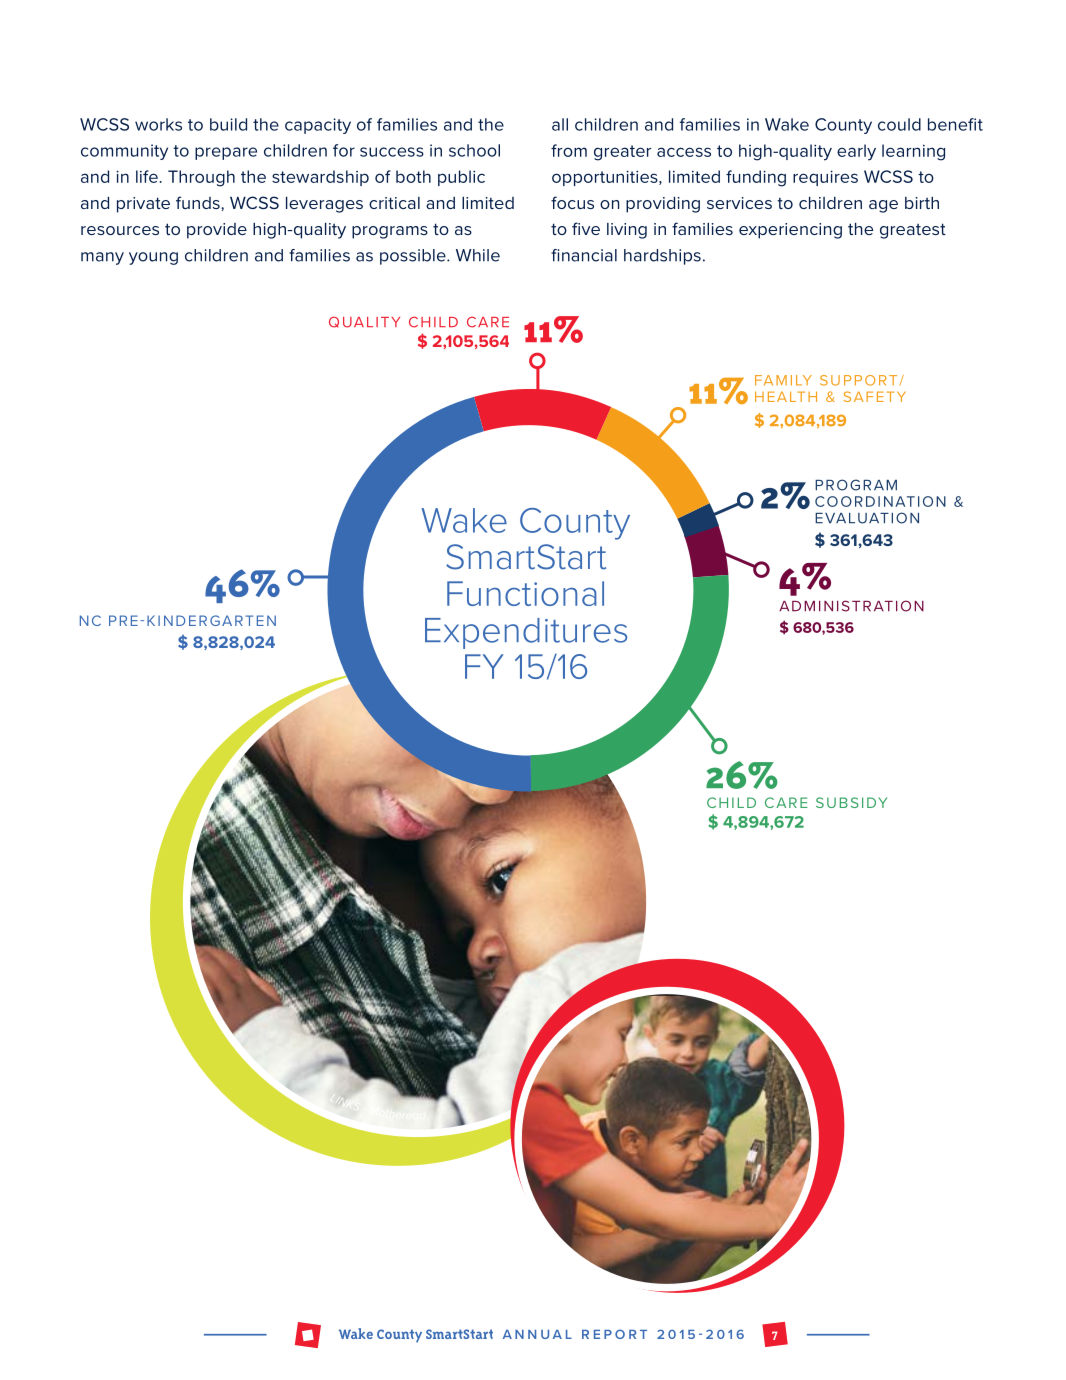  I want to click on SUBSIDY, so click(851, 802).
